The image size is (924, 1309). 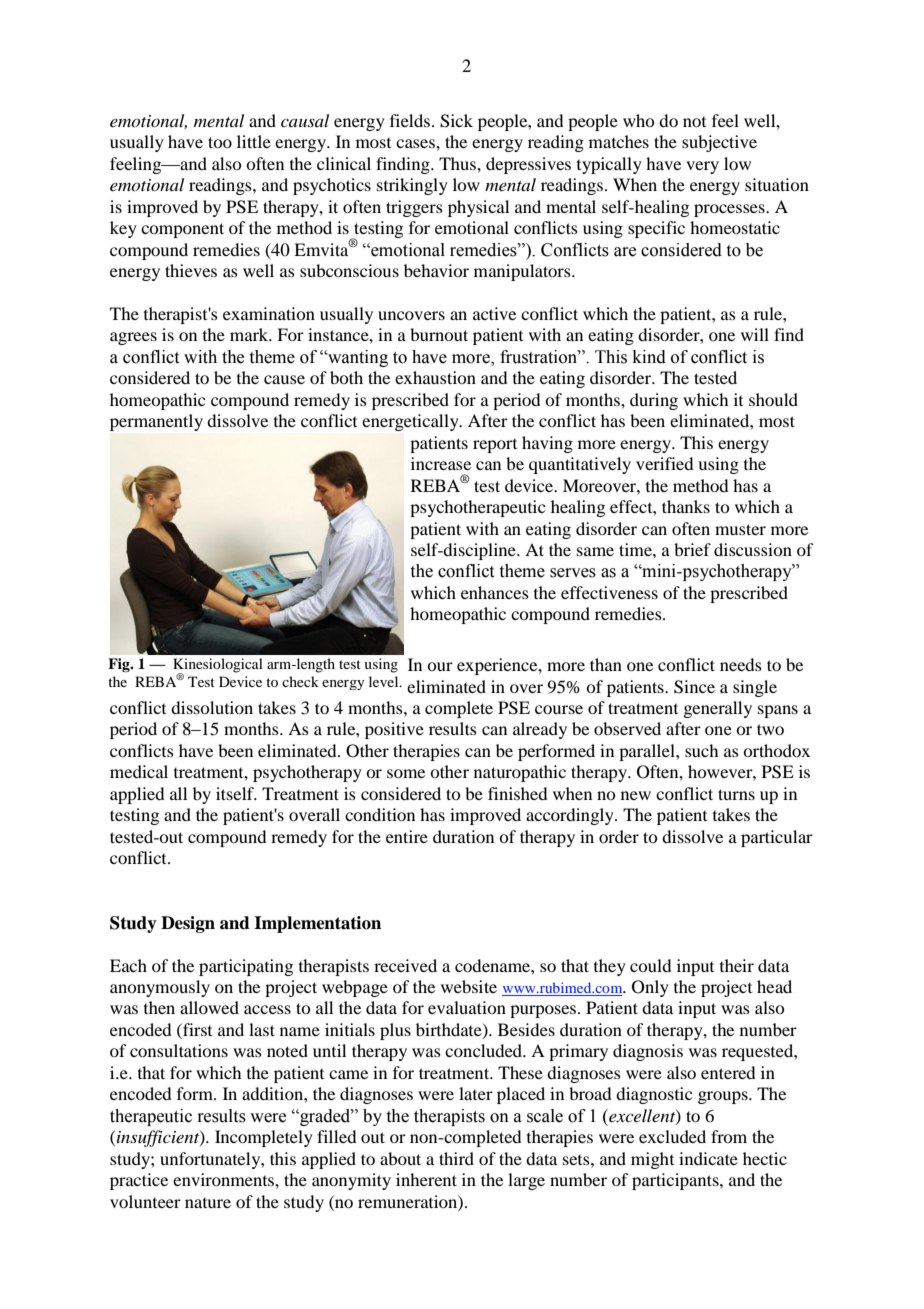 What do you see at coordinates (441, 463) in the image?
I see `increase` at bounding box center [441, 463].
